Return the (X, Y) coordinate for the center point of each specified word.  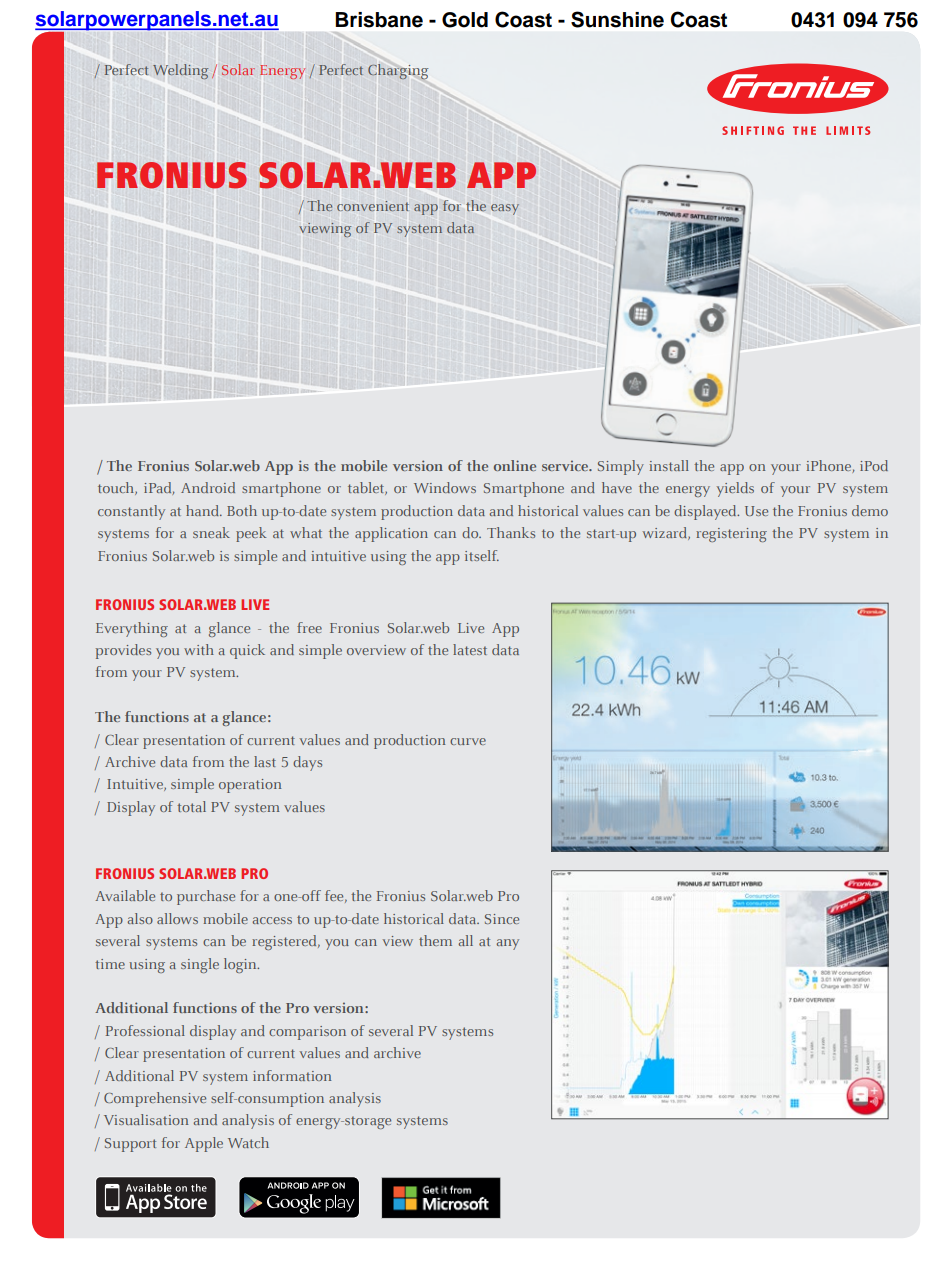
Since (502, 919)
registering (731, 535)
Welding (180, 71)
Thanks (511, 532)
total (191, 806)
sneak (211, 532)
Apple (204, 1144)
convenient (373, 206)
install (669, 465)
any (508, 944)
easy (505, 209)
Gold (465, 20)
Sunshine (617, 19)
